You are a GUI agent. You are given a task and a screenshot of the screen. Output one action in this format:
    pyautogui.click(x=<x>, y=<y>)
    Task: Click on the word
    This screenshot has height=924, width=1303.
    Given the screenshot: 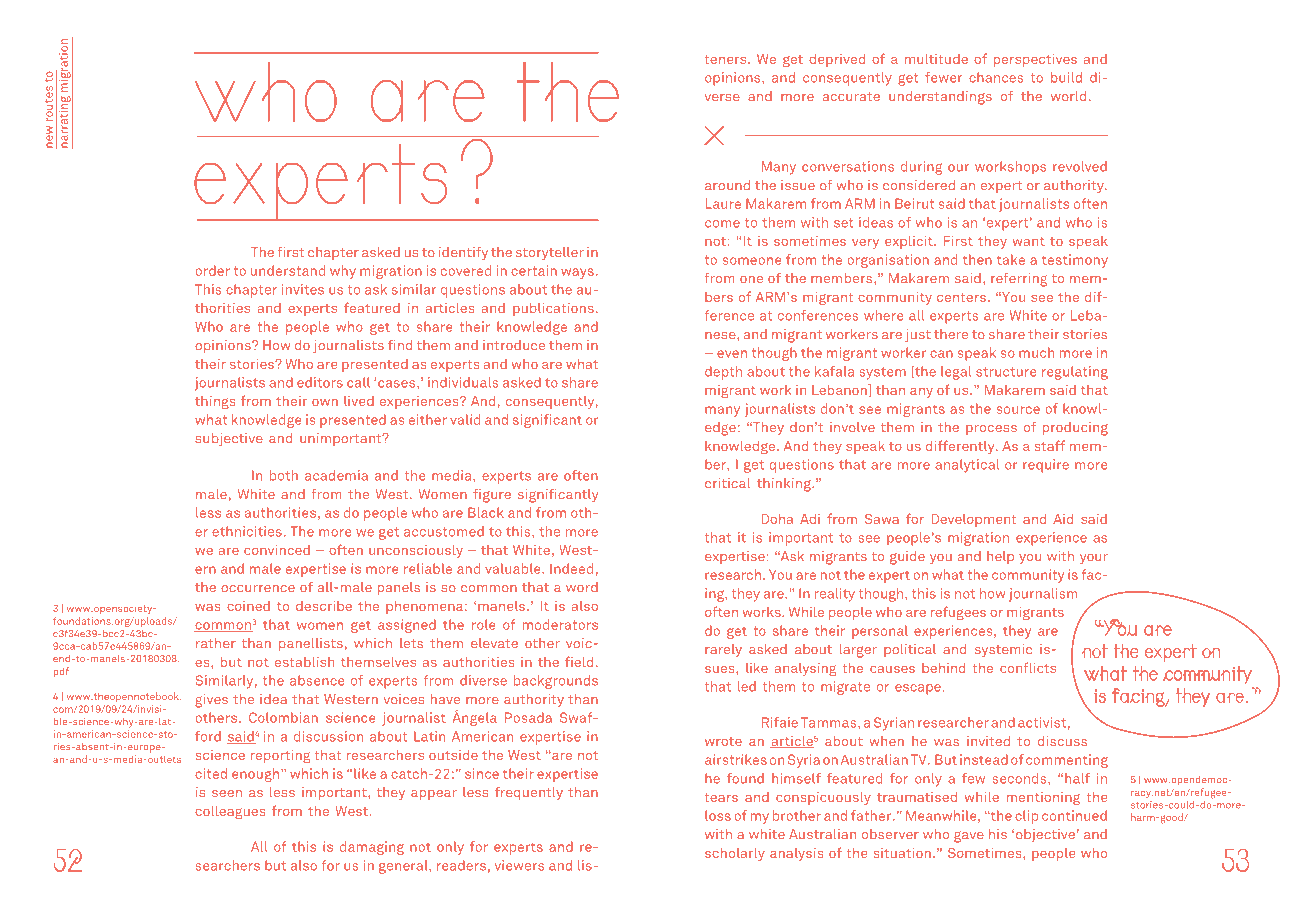 What is the action you would take?
    pyautogui.click(x=582, y=587)
